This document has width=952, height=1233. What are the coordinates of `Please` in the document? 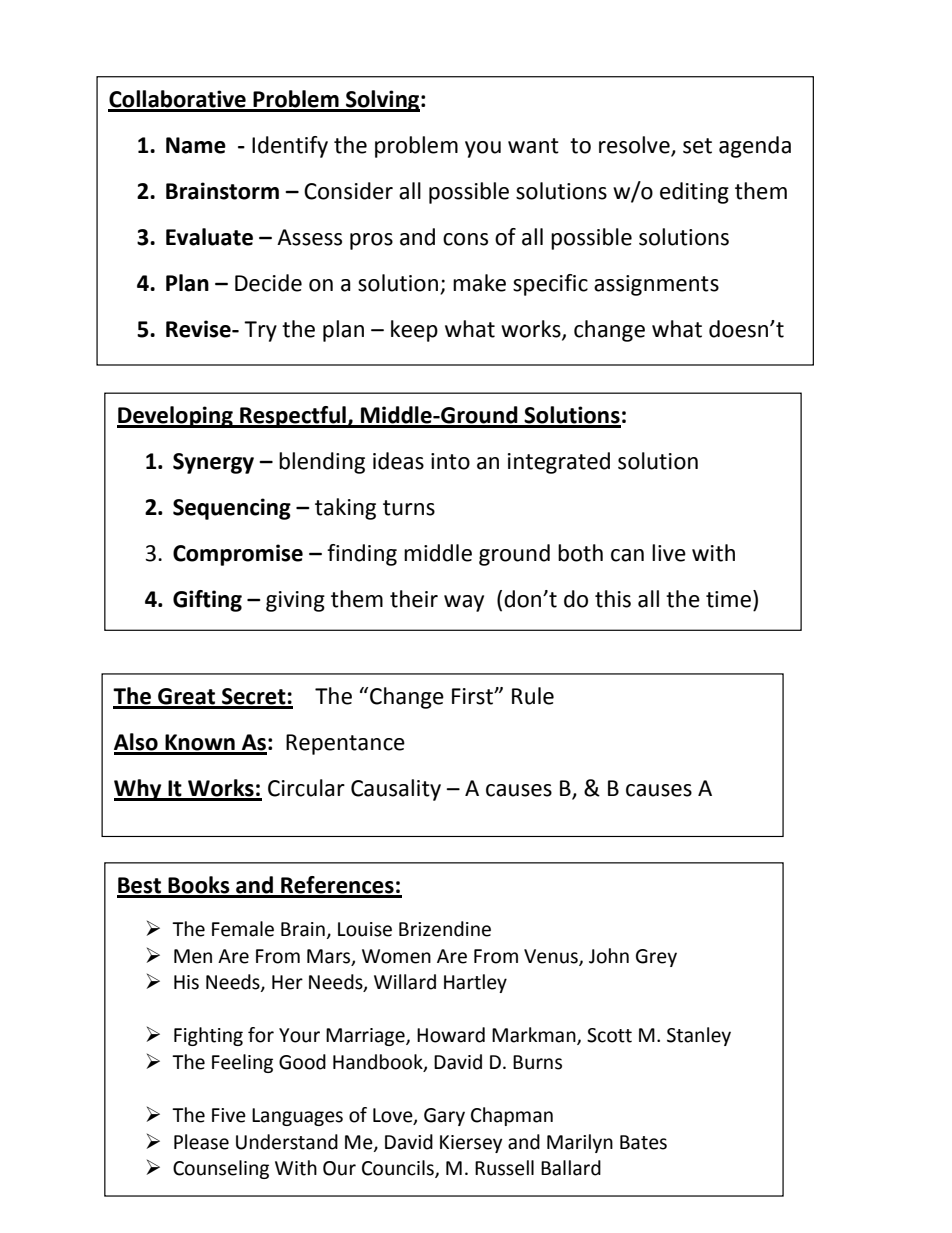 It's located at (201, 1142).
